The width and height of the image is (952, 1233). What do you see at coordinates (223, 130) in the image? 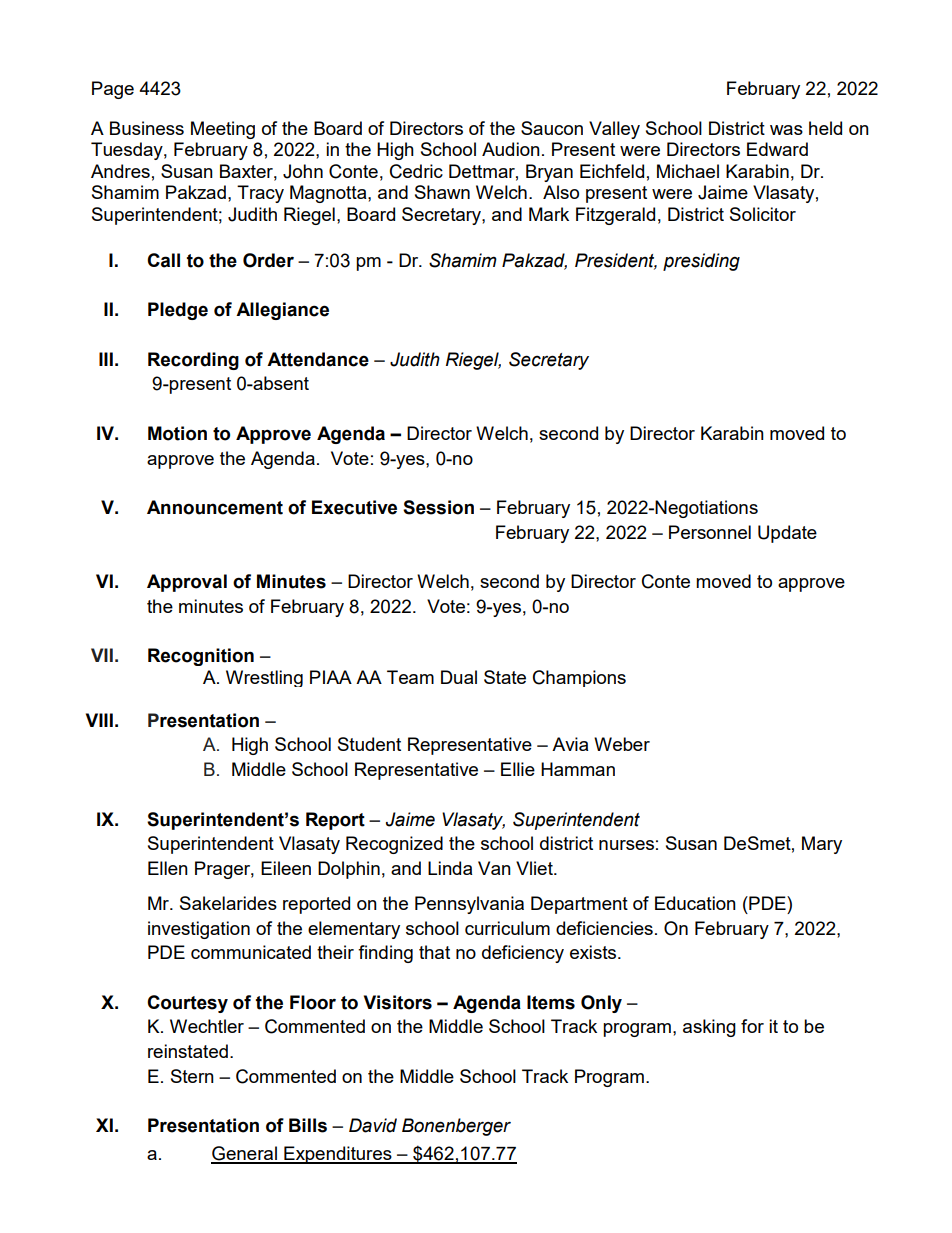
I see `Meeting` at bounding box center [223, 130].
